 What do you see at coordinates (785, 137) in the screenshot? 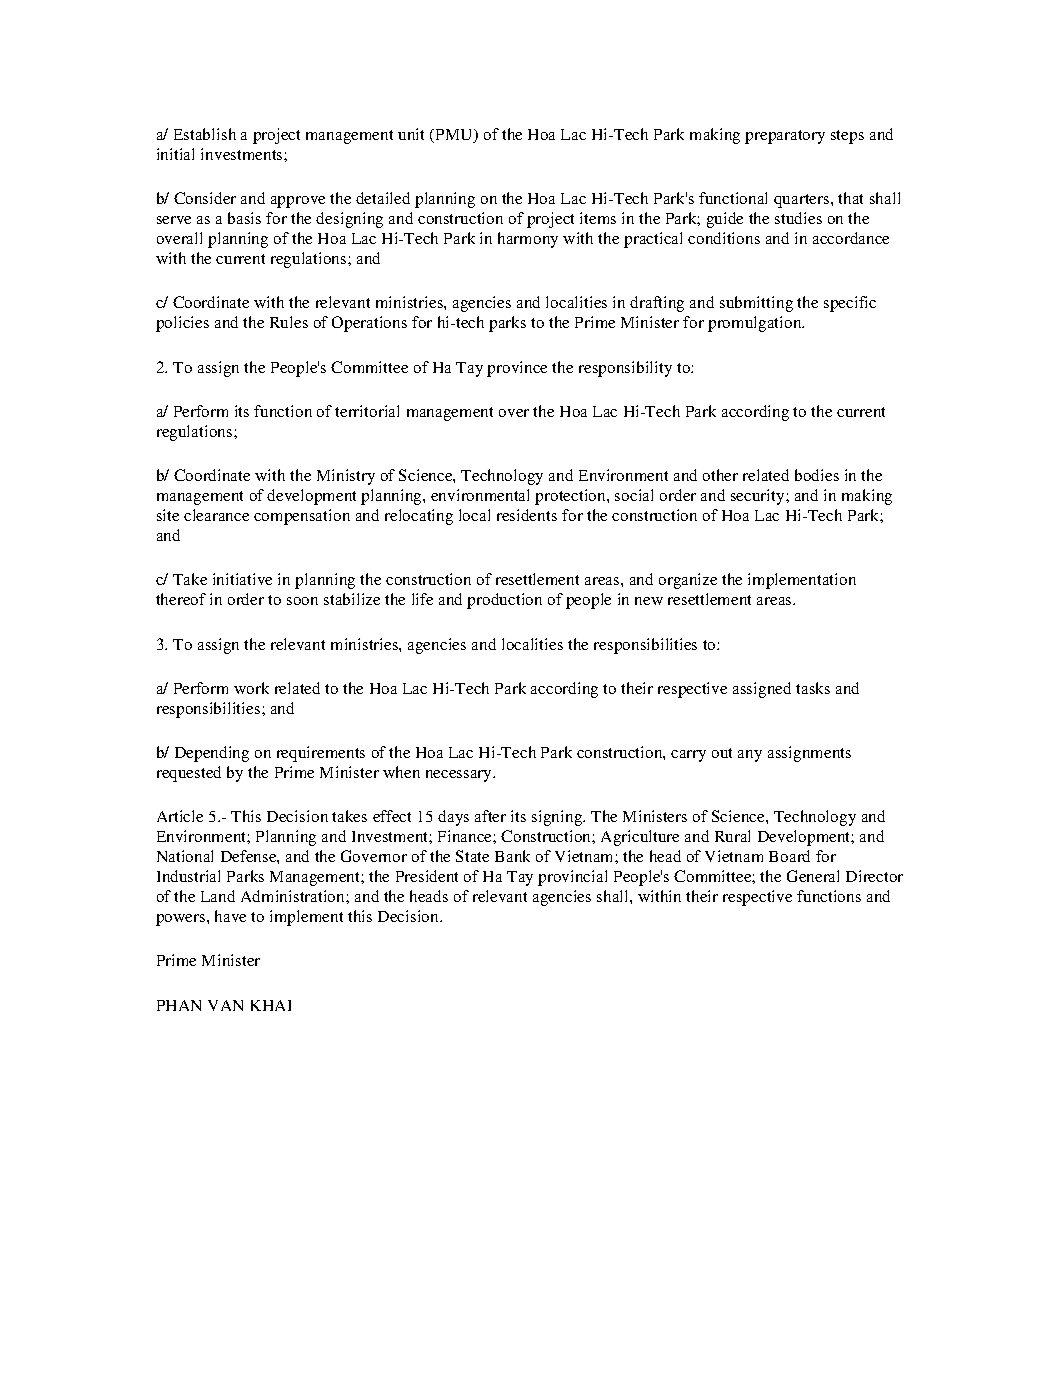
I see `preparatory` at bounding box center [785, 137].
